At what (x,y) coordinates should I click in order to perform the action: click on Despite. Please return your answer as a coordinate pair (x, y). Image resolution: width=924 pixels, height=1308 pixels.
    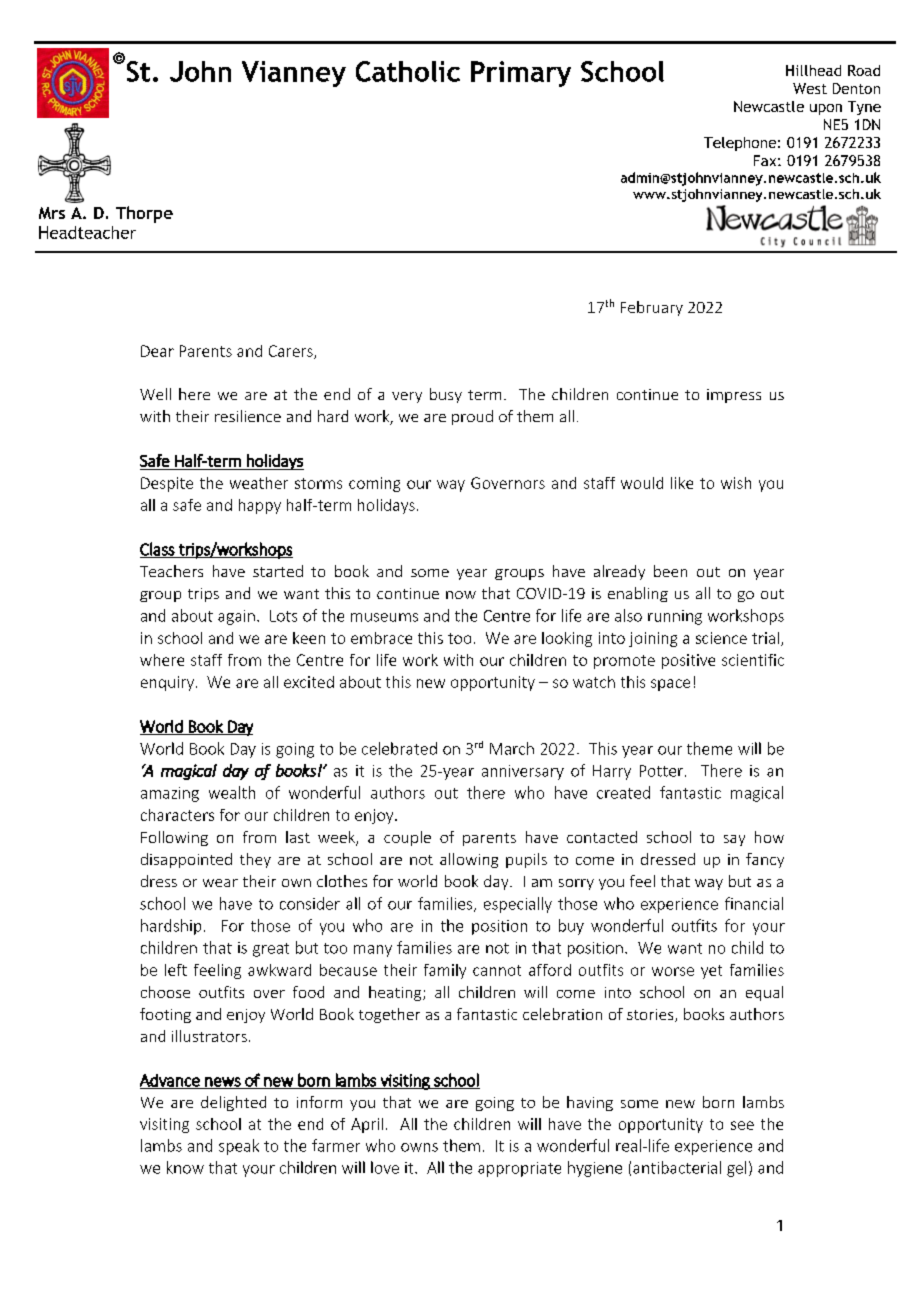
    Looking at the image, I should click on (167, 484).
